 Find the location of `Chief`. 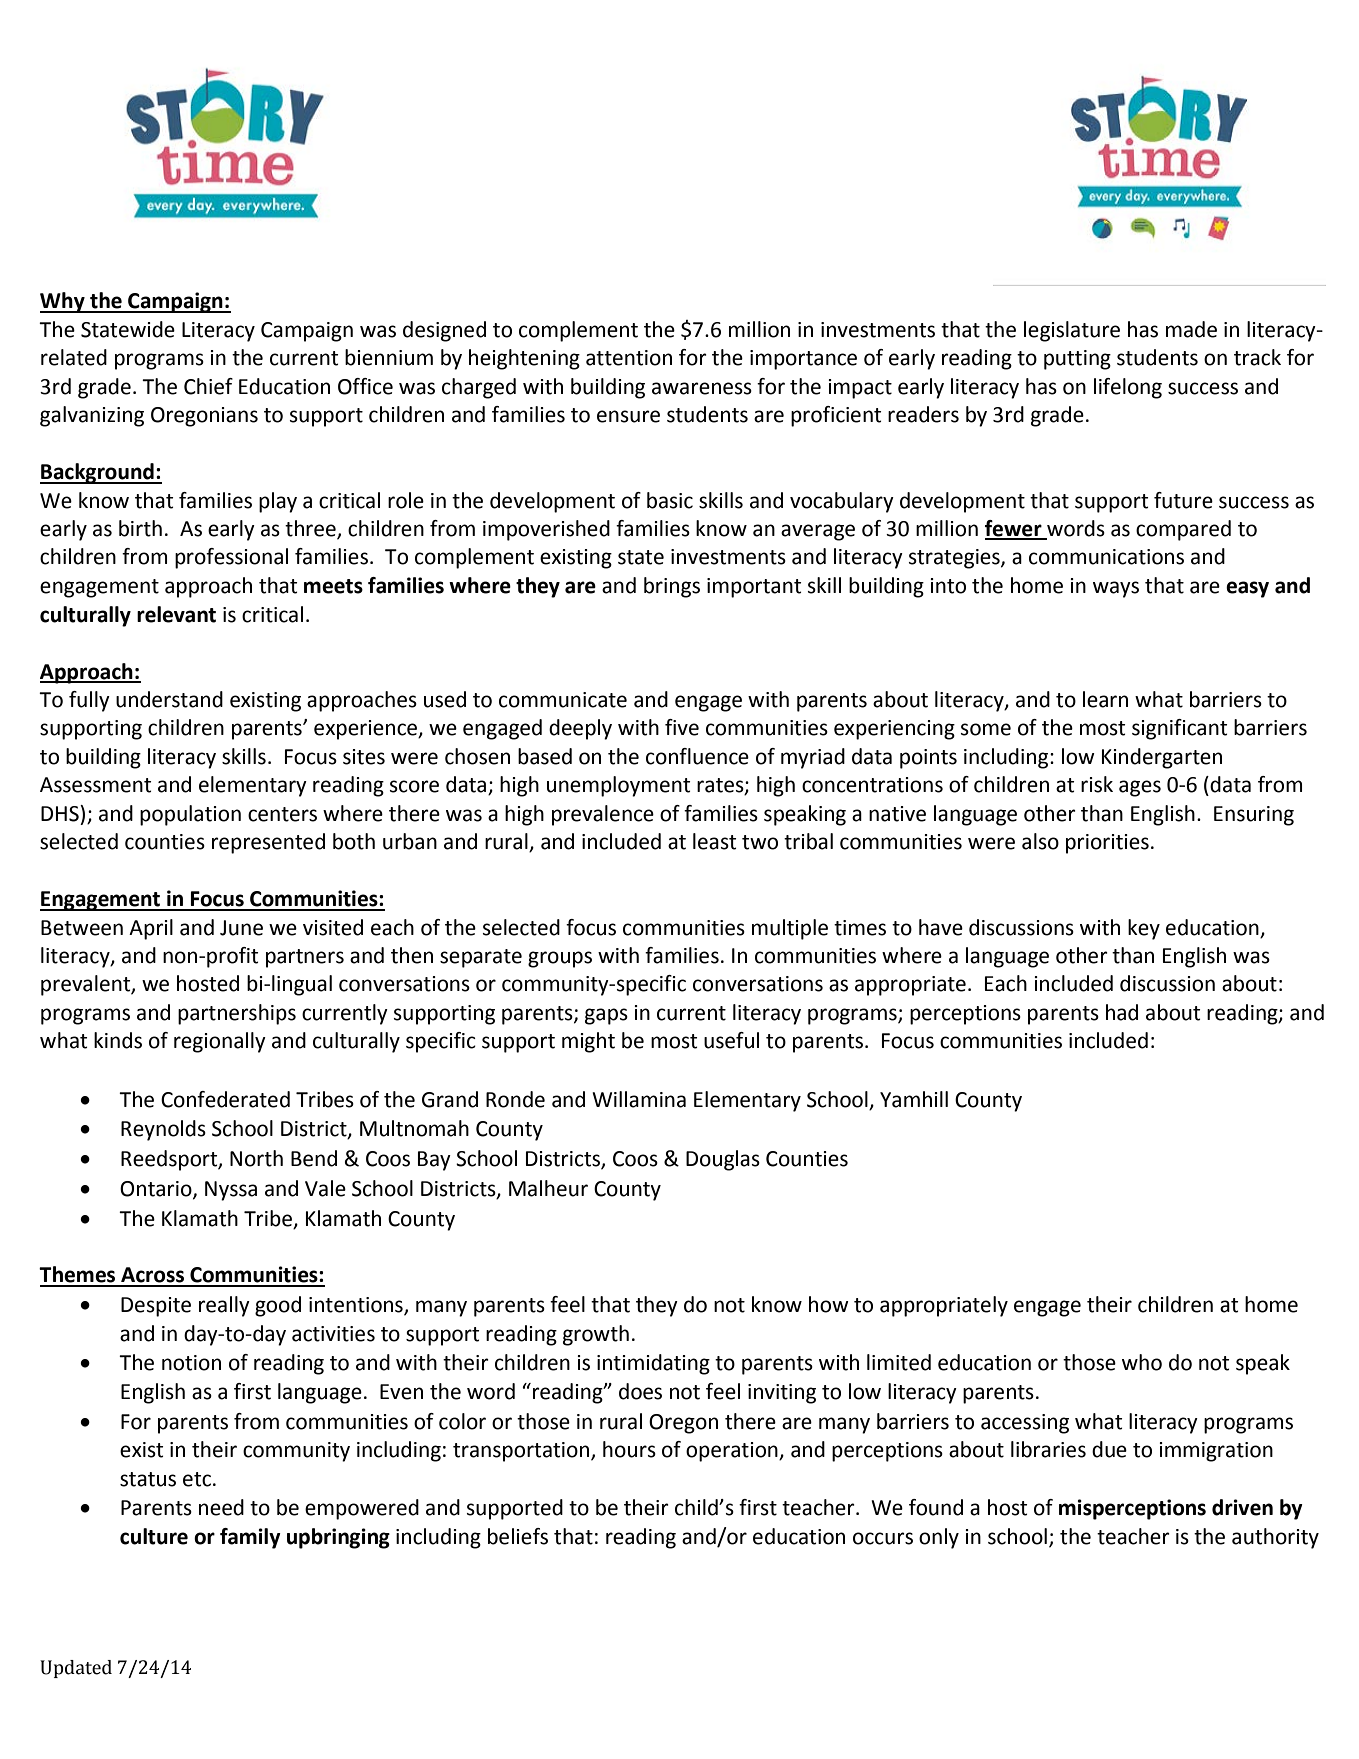

Chief is located at coordinates (208, 386).
